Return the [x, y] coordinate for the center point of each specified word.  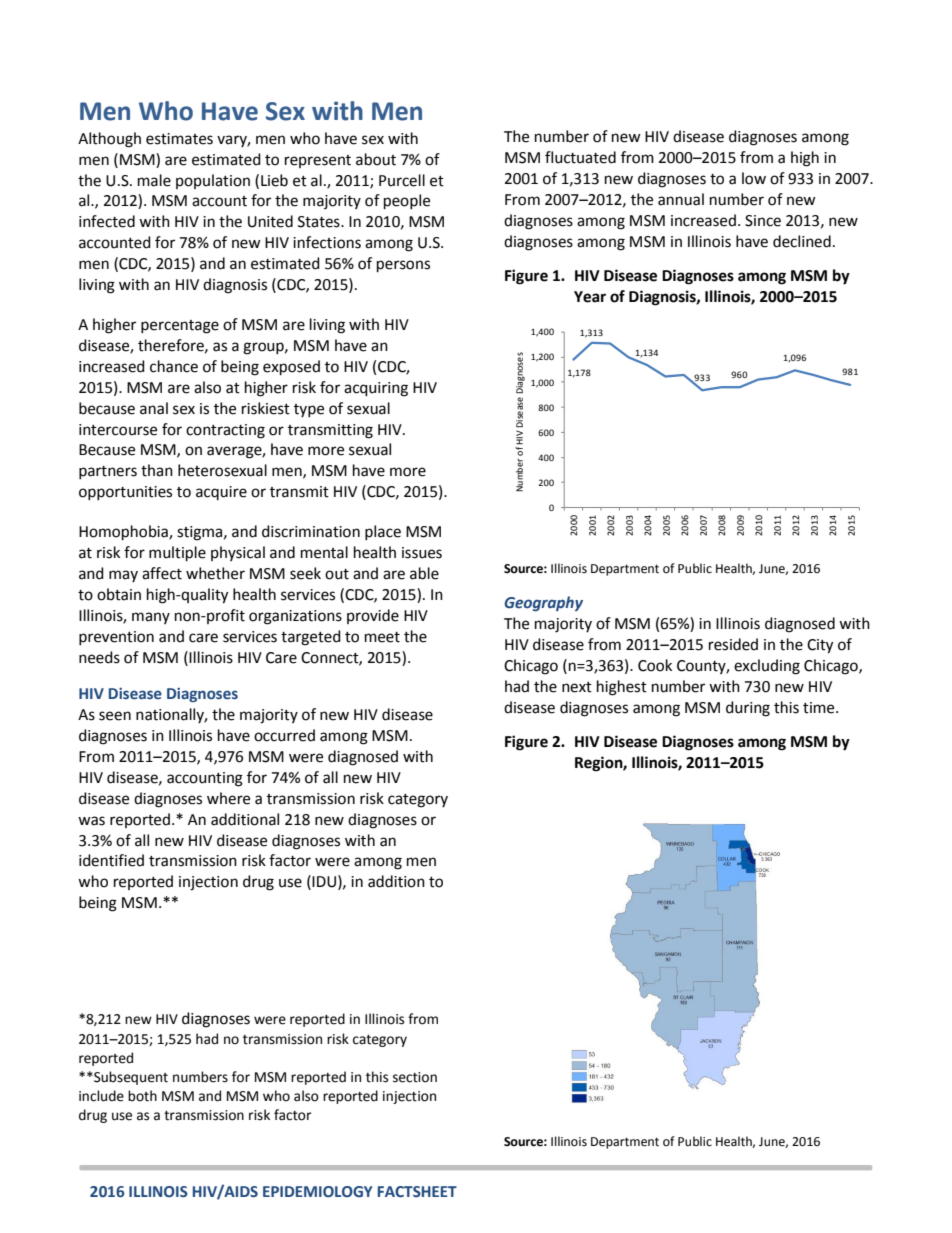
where [228, 798]
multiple [177, 554]
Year [590, 297]
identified [111, 860]
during [748, 709]
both [142, 1096]
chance [174, 366]
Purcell [402, 180]
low [754, 178]
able [424, 573]
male [154, 180]
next [577, 687]
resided [733, 644]
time [820, 708]
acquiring [376, 389]
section [415, 1077]
